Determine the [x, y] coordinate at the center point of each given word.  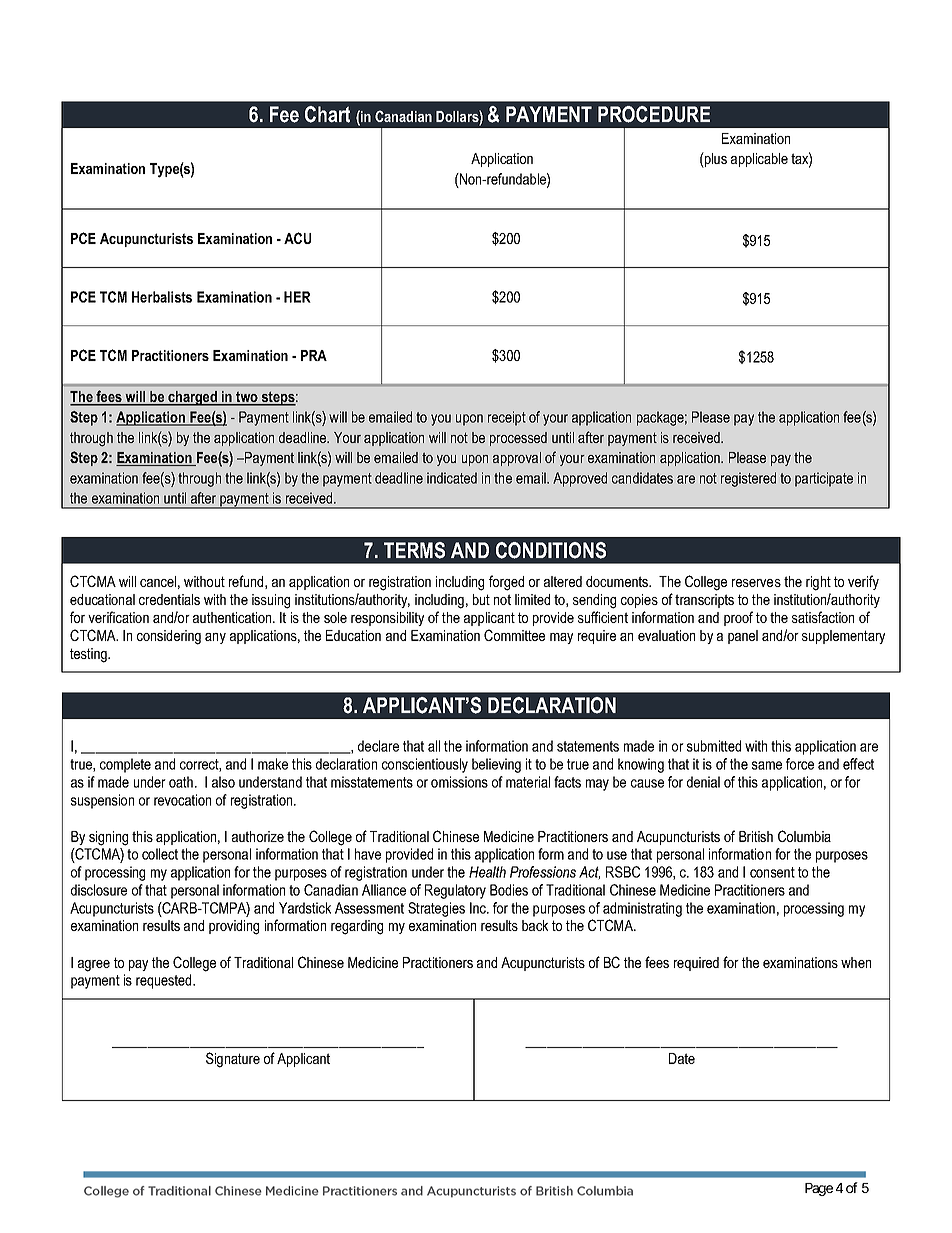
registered [748, 479]
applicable [759, 160]
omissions [459, 782]
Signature [233, 1060]
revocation [182, 800]
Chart [327, 114]
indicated [452, 478]
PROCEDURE [654, 114]
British [756, 836]
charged [192, 398]
